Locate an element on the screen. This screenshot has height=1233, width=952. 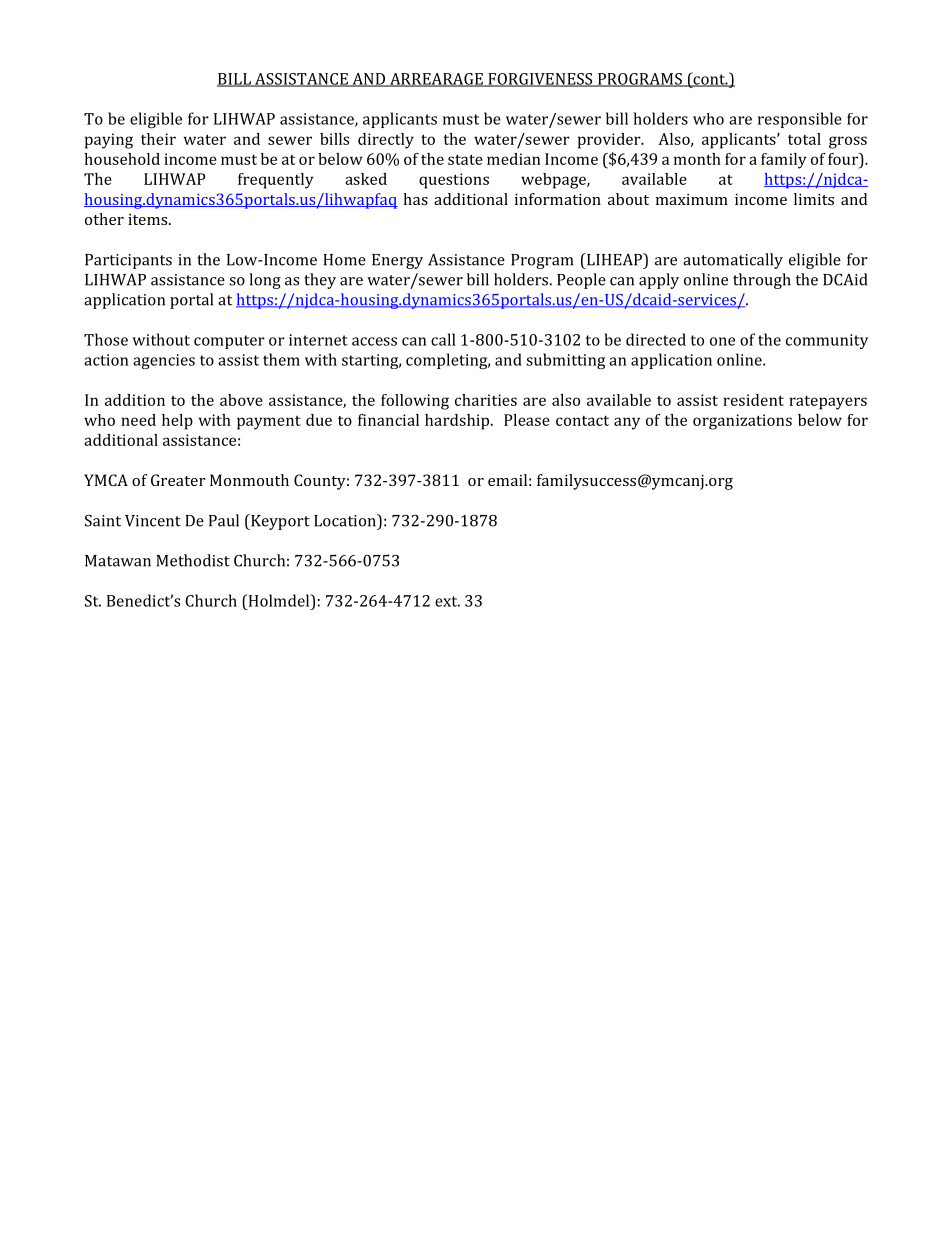
resident is located at coordinates (753, 400).
